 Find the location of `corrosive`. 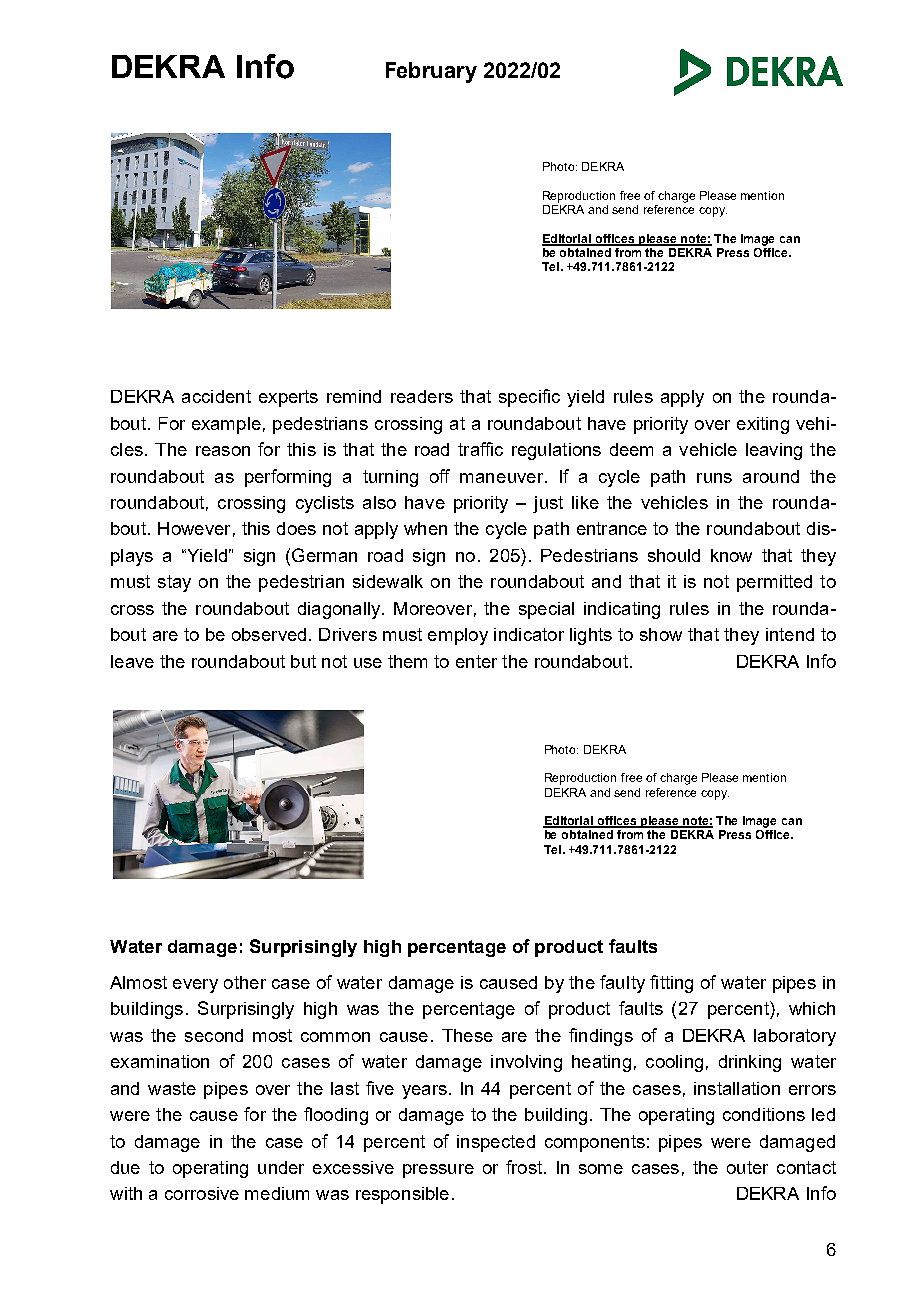

corrosive is located at coordinates (202, 1193).
